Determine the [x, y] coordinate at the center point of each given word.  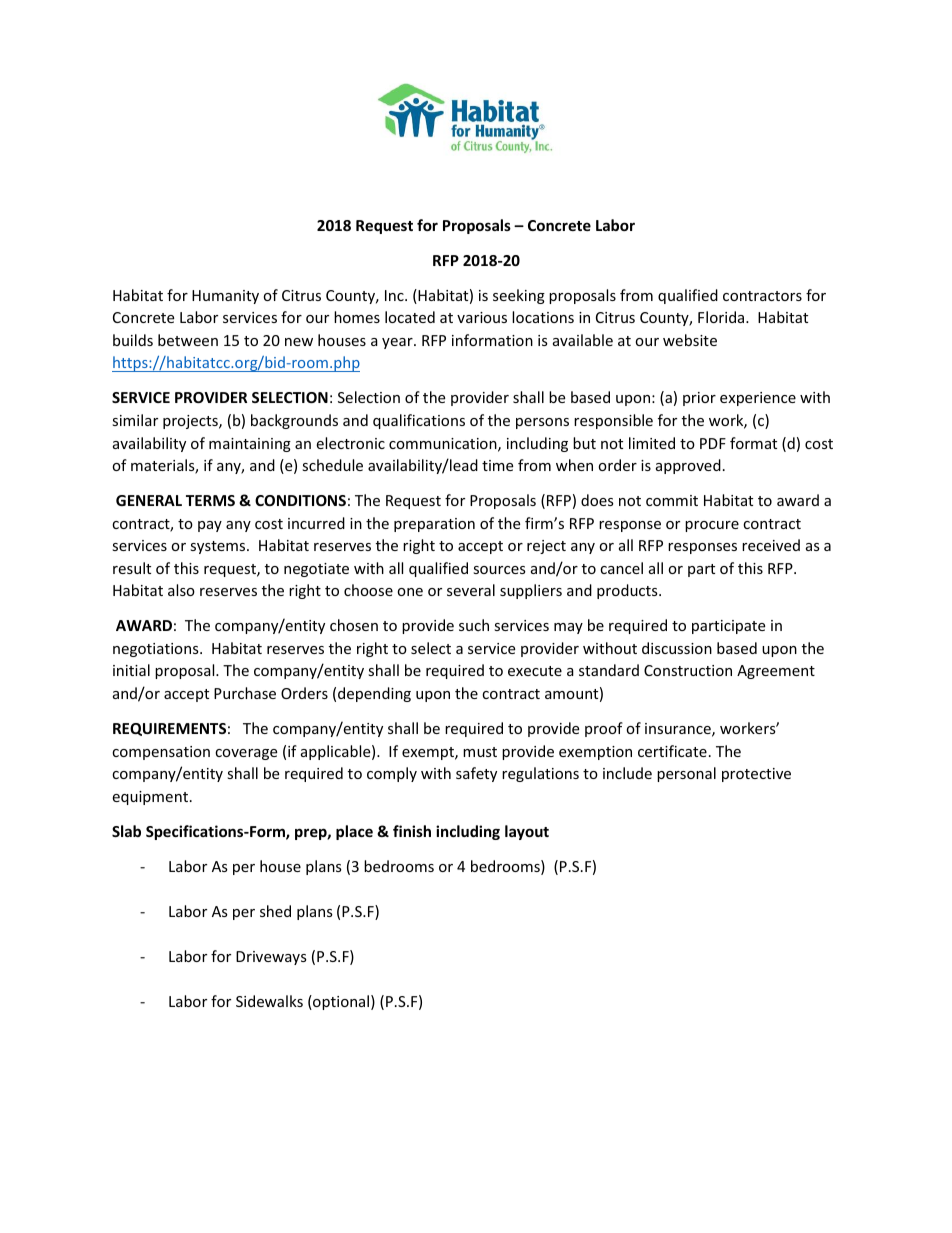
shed [275, 911]
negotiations [157, 650]
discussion [677, 648]
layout [527, 832]
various [482, 317]
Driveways [271, 958]
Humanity [225, 297]
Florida [722, 317]
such [474, 625]
